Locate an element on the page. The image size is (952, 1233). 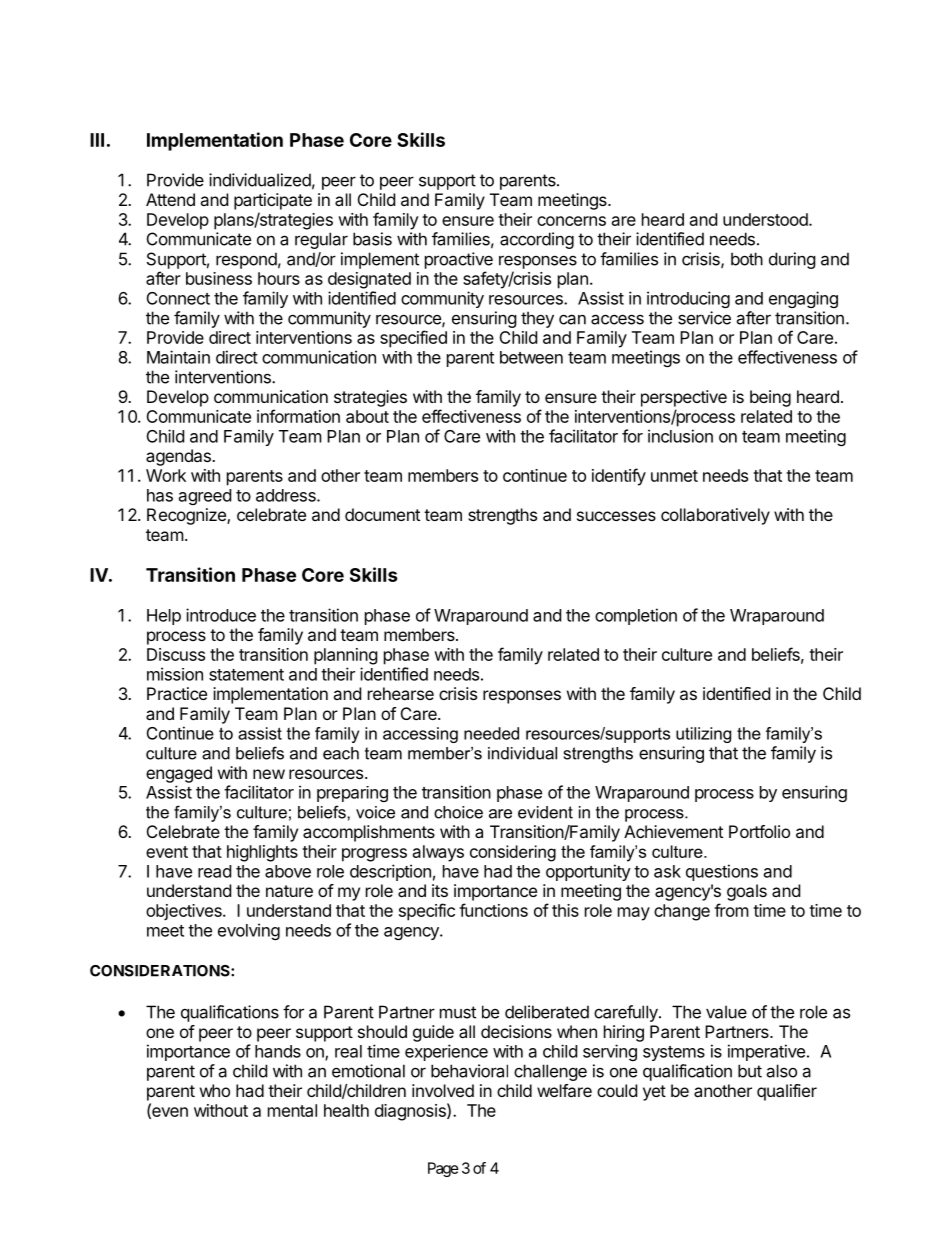
utilizing is located at coordinates (703, 735).
